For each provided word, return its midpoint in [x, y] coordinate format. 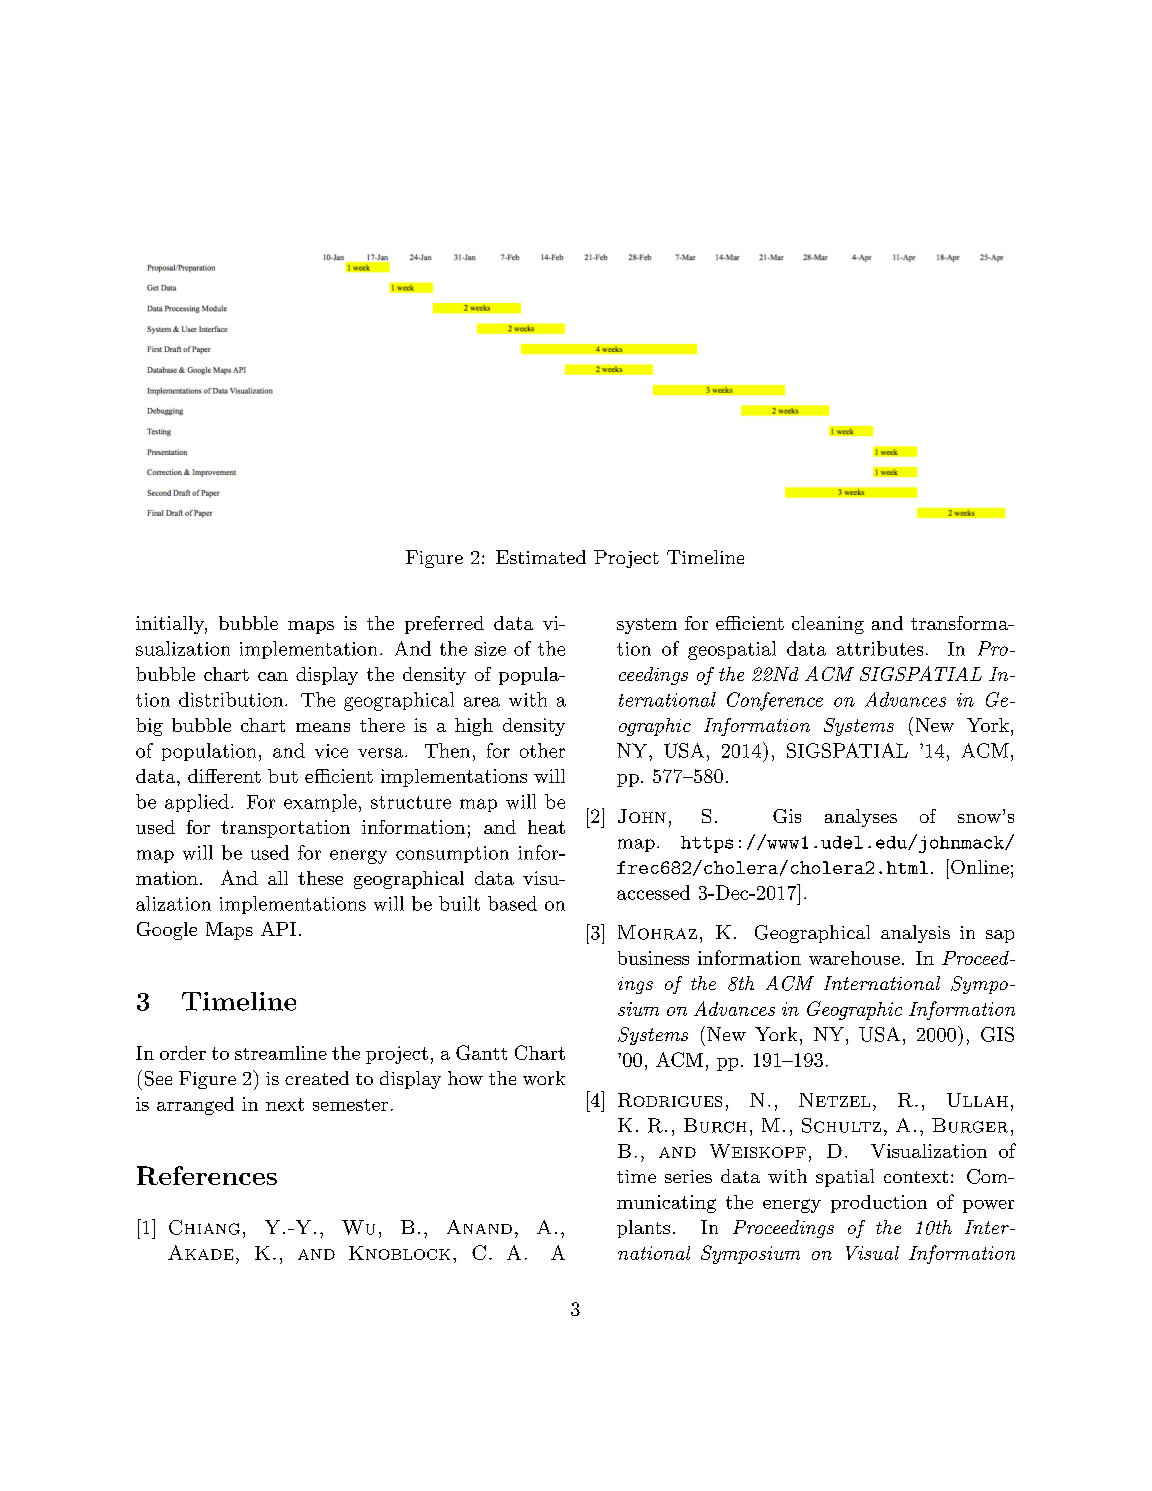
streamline [281, 1053]
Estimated [541, 557]
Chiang [204, 1227]
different [224, 776]
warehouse [854, 958]
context [916, 1177]
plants [643, 1229]
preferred [444, 625]
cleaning [828, 625]
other [542, 750]
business [653, 958]
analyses [861, 818]
